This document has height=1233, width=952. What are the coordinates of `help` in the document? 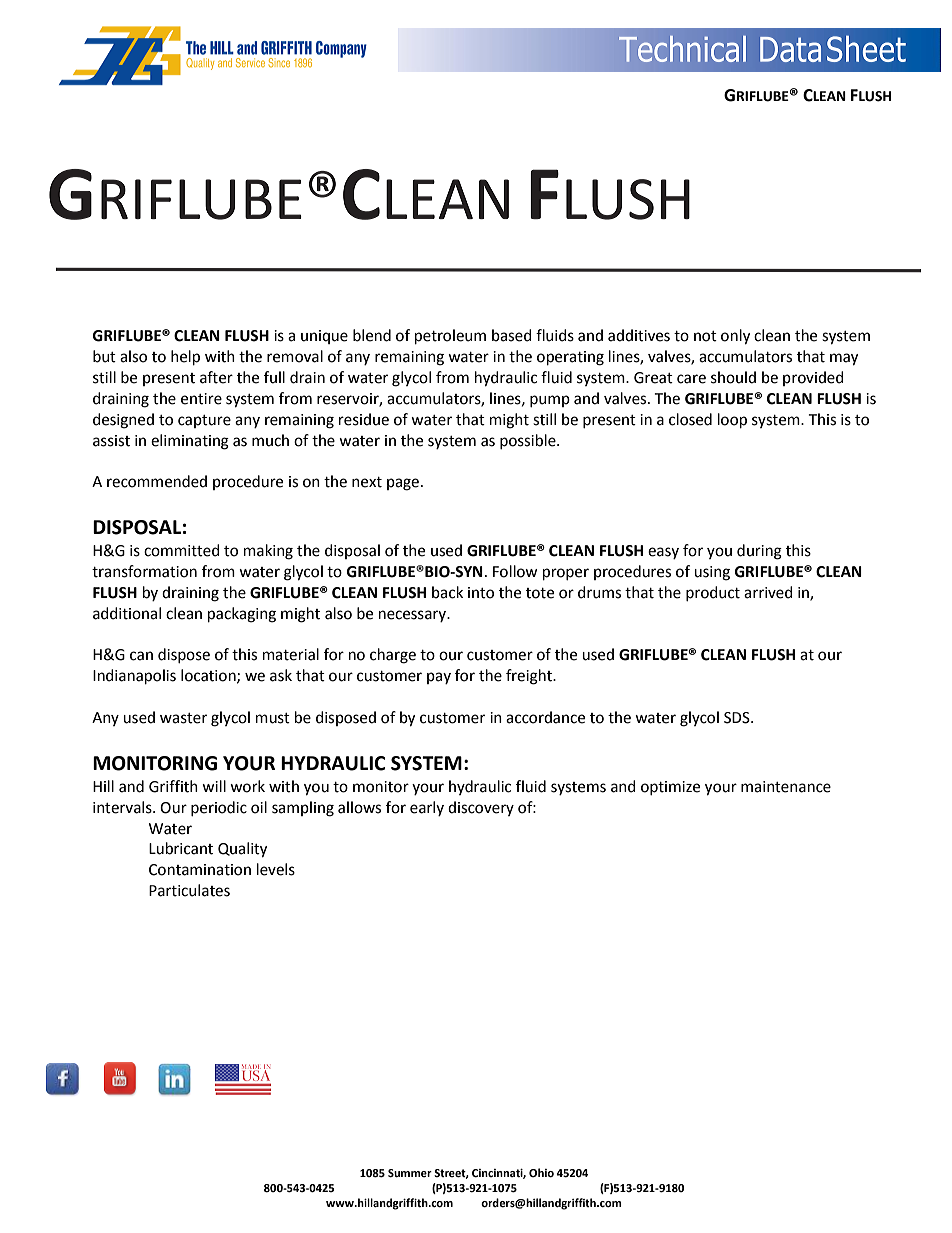 It's located at (185, 358).
